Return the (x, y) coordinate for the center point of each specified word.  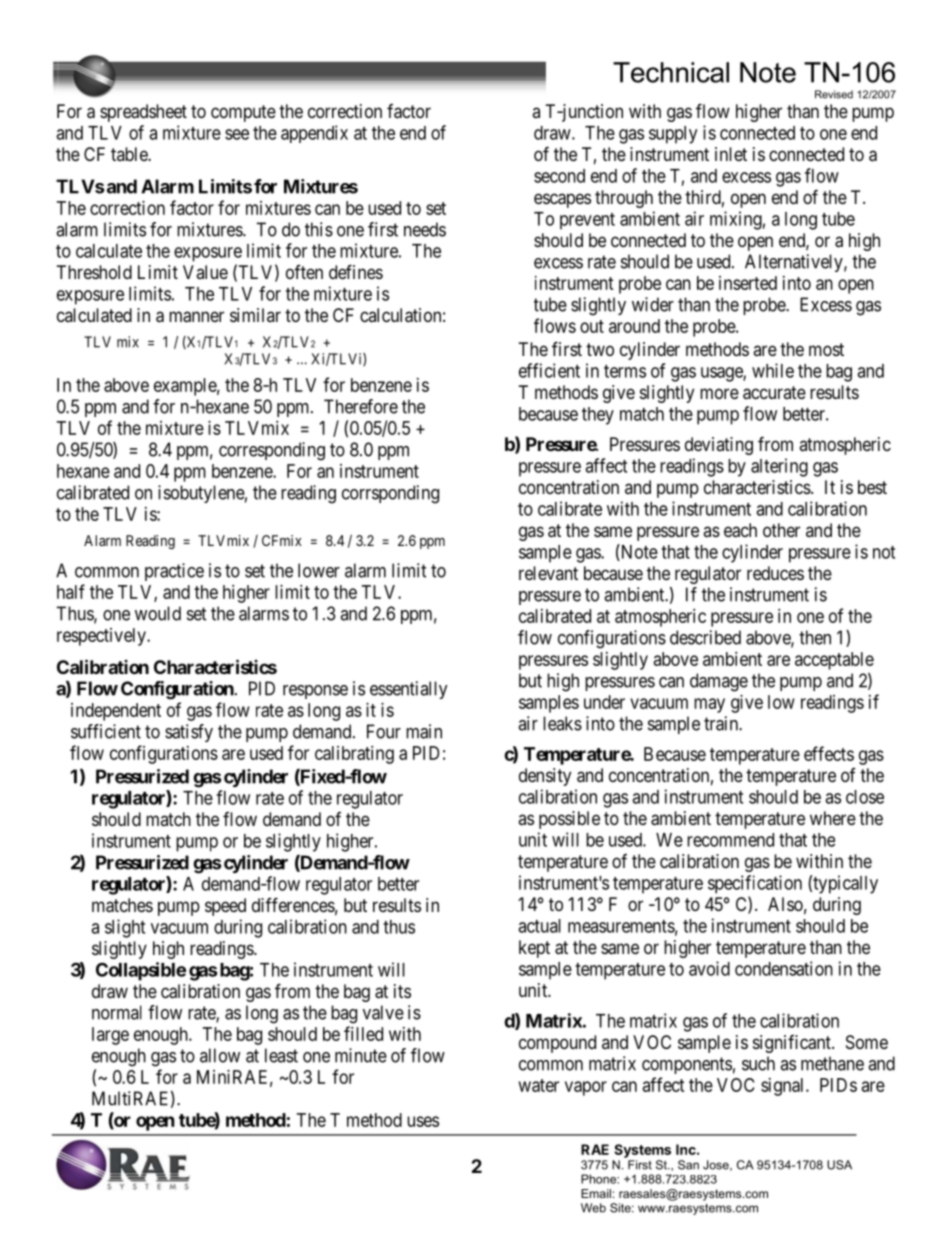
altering (779, 467)
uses (423, 1121)
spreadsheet (143, 113)
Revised (834, 94)
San (688, 1165)
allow (220, 1055)
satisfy (189, 733)
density (545, 777)
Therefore (361, 406)
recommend (730, 840)
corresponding (272, 451)
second (559, 176)
